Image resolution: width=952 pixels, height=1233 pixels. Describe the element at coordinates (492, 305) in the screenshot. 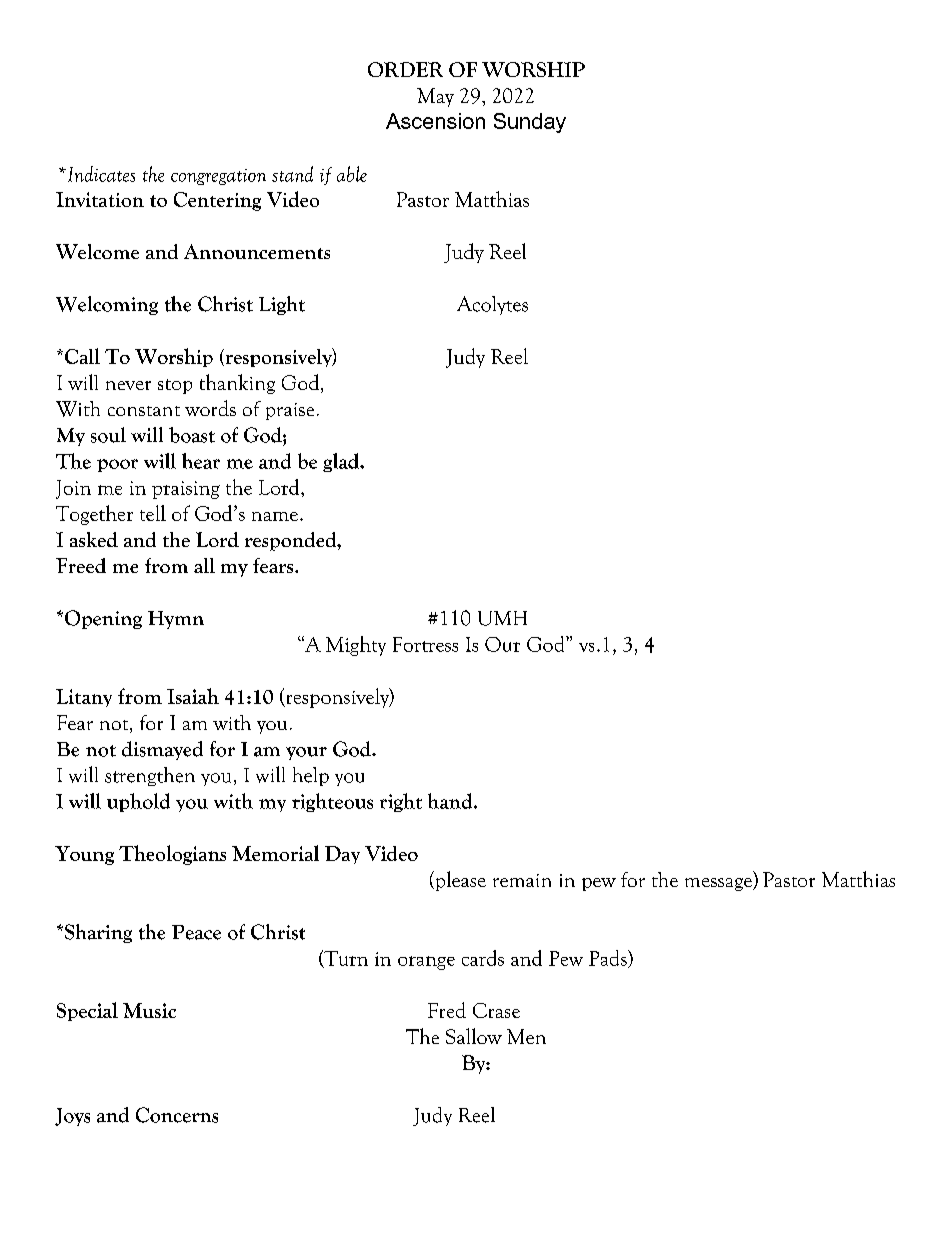

I see `Acolytes` at that location.
